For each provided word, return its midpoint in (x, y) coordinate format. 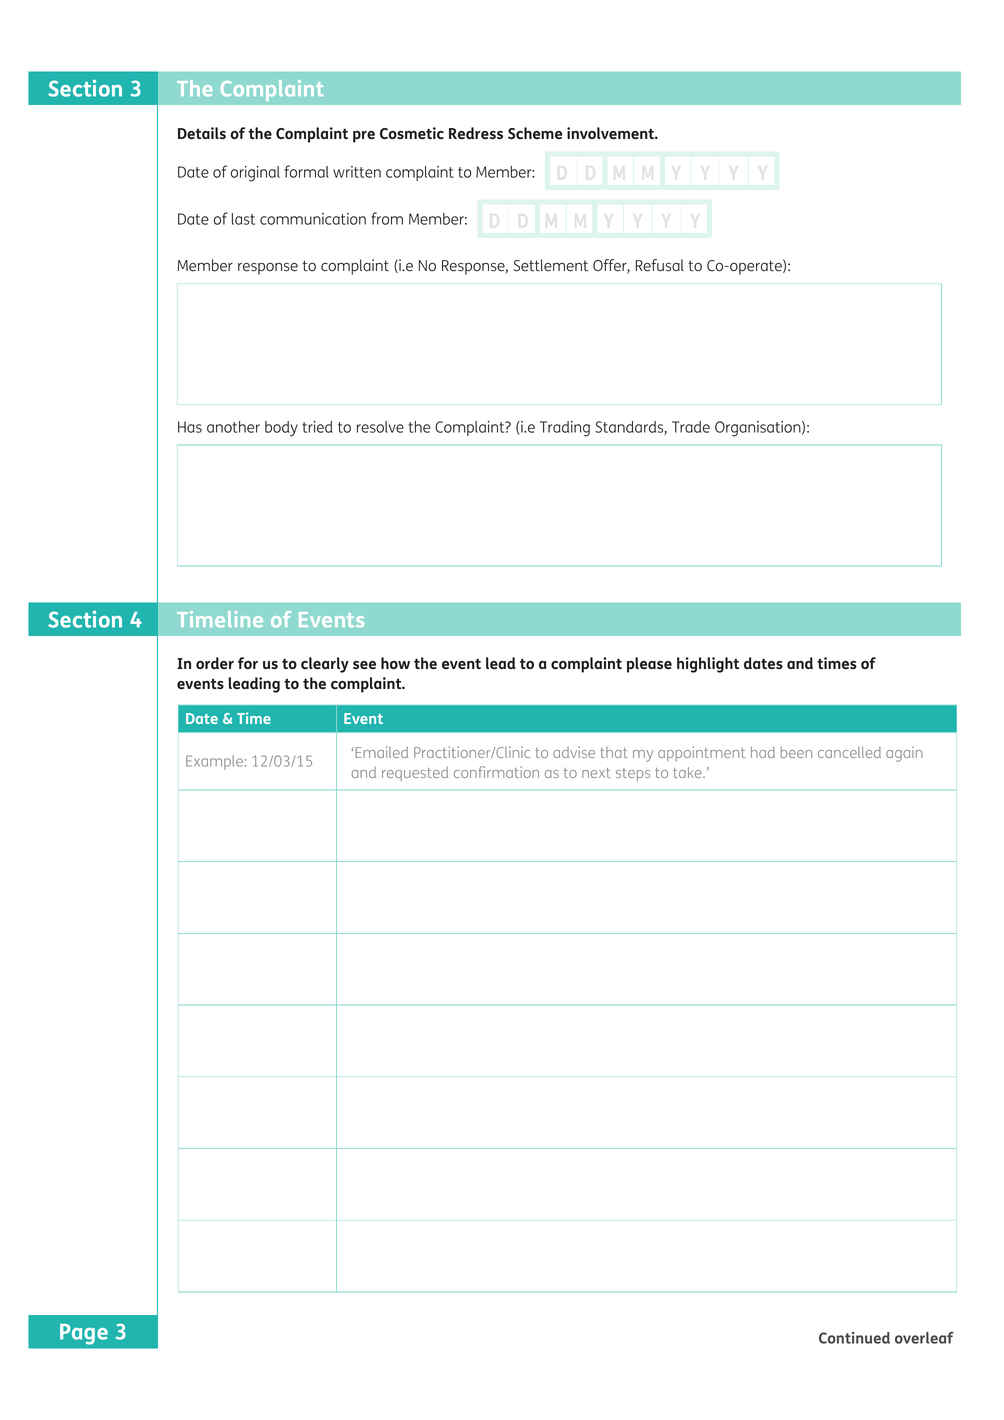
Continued (854, 1338)
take (688, 772)
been (796, 752)
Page (84, 1334)
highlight (708, 665)
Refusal (660, 265)
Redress (476, 133)
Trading (565, 429)
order (215, 663)
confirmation (496, 772)
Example (214, 762)
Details (202, 133)
